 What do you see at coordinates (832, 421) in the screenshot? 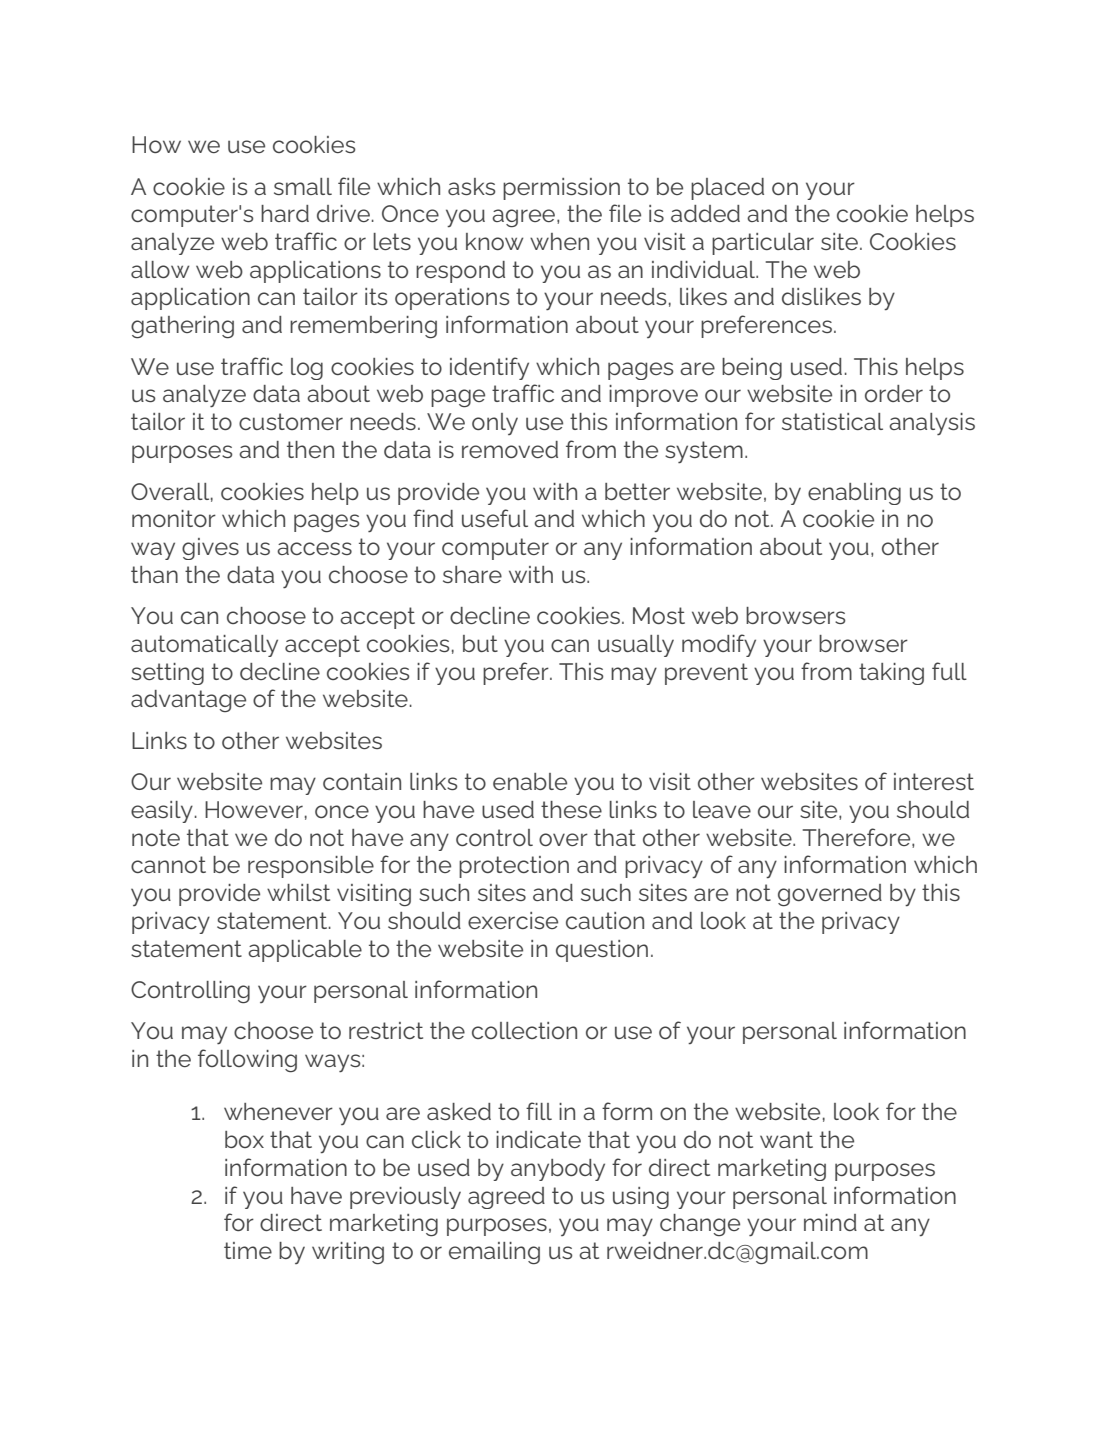
I see `statistical` at bounding box center [832, 421].
